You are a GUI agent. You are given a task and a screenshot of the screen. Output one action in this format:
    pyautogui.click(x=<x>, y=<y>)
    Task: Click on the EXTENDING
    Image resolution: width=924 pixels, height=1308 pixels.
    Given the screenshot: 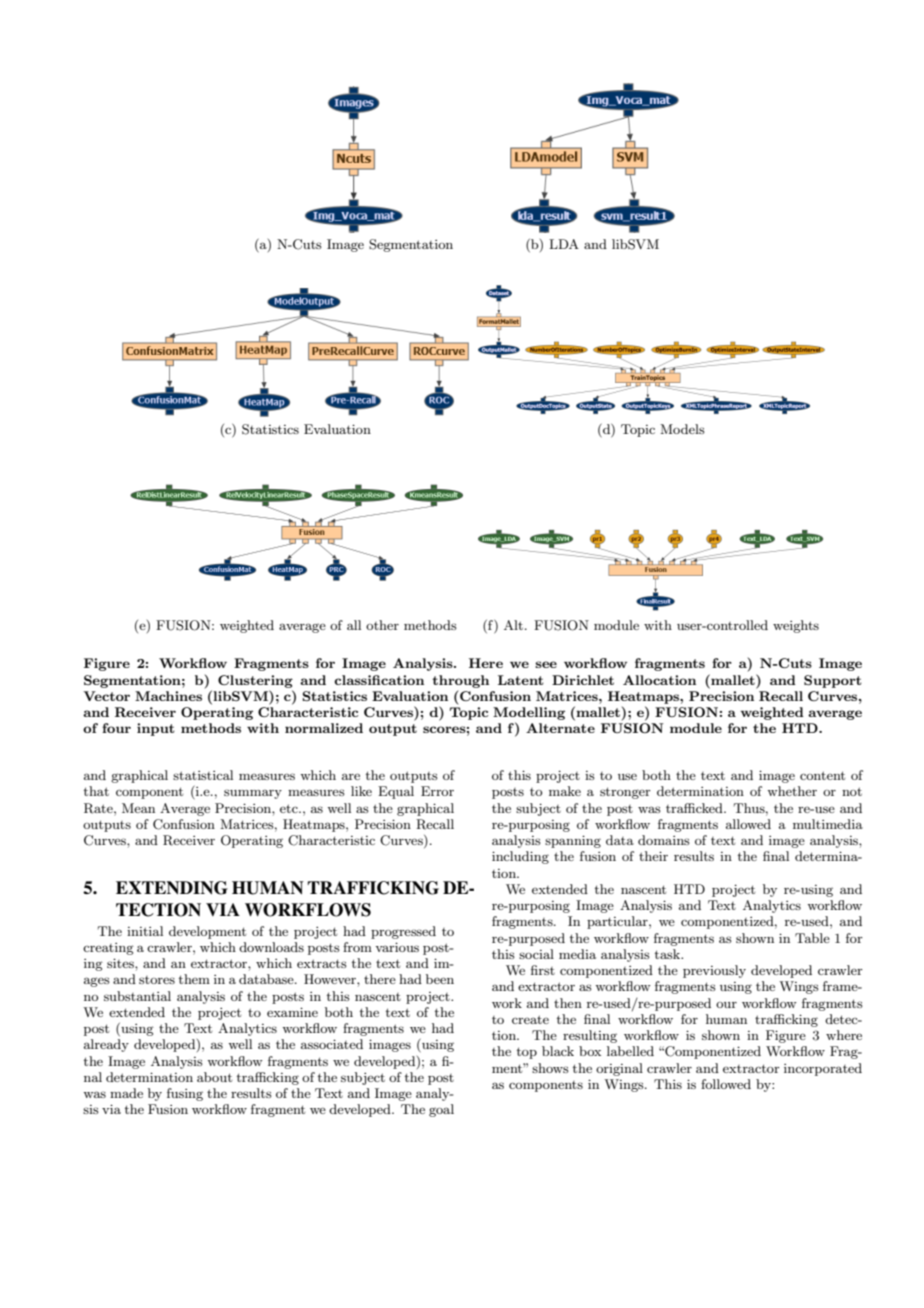 What is the action you would take?
    pyautogui.click(x=172, y=888)
